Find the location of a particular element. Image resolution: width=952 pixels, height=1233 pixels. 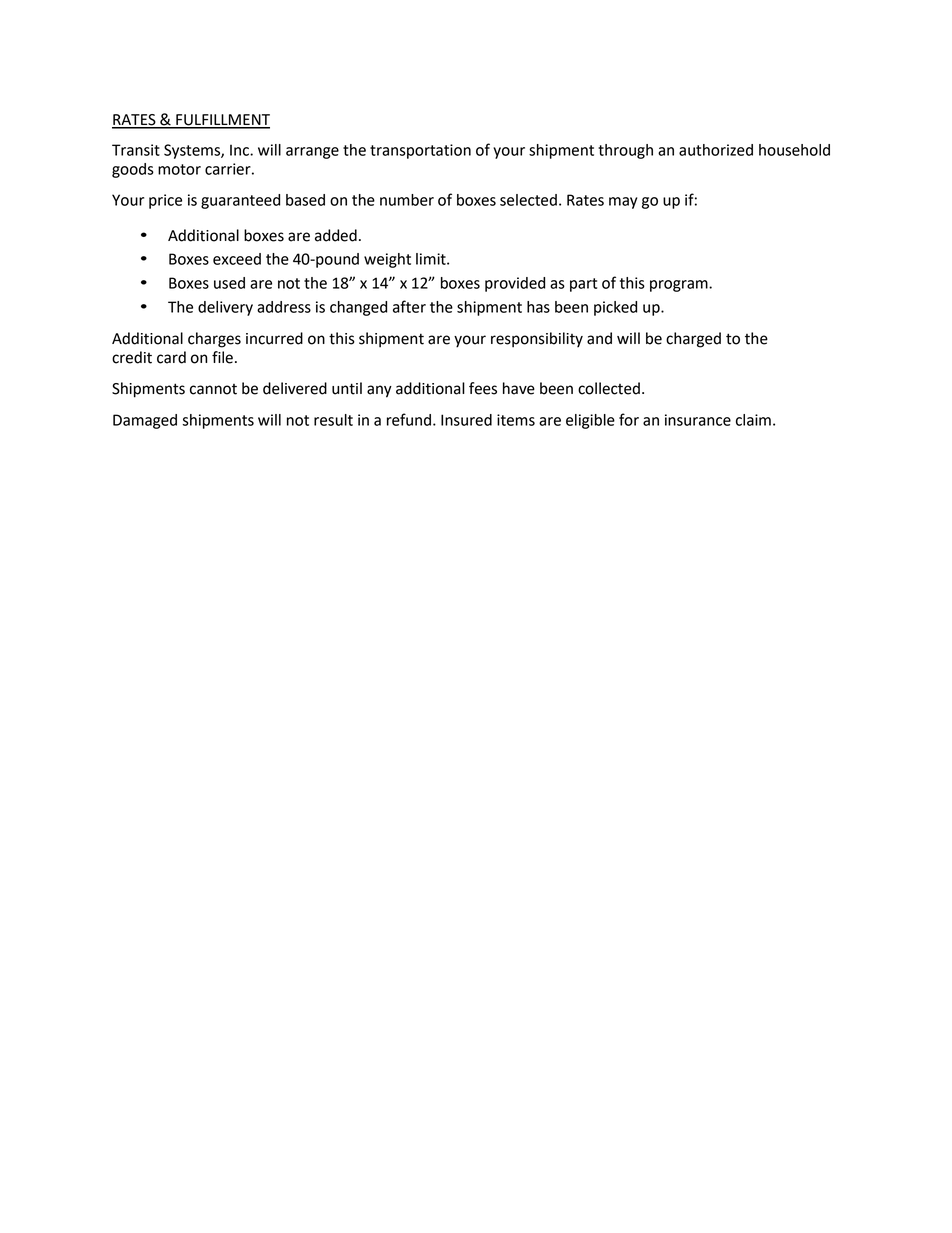

program is located at coordinates (680, 286).
